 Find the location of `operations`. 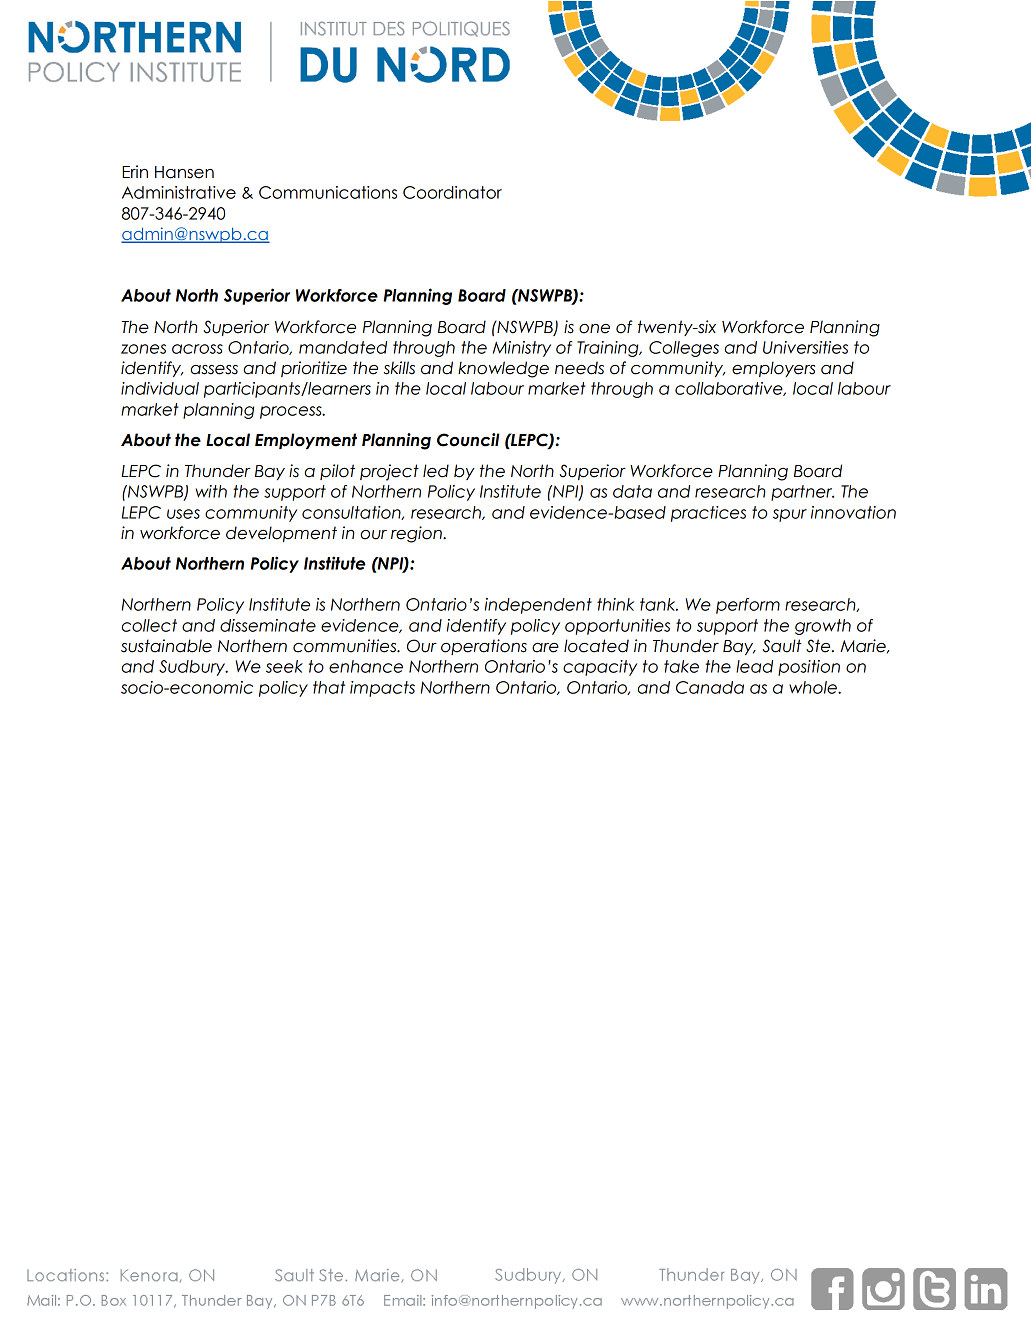

operations is located at coordinates (484, 647).
